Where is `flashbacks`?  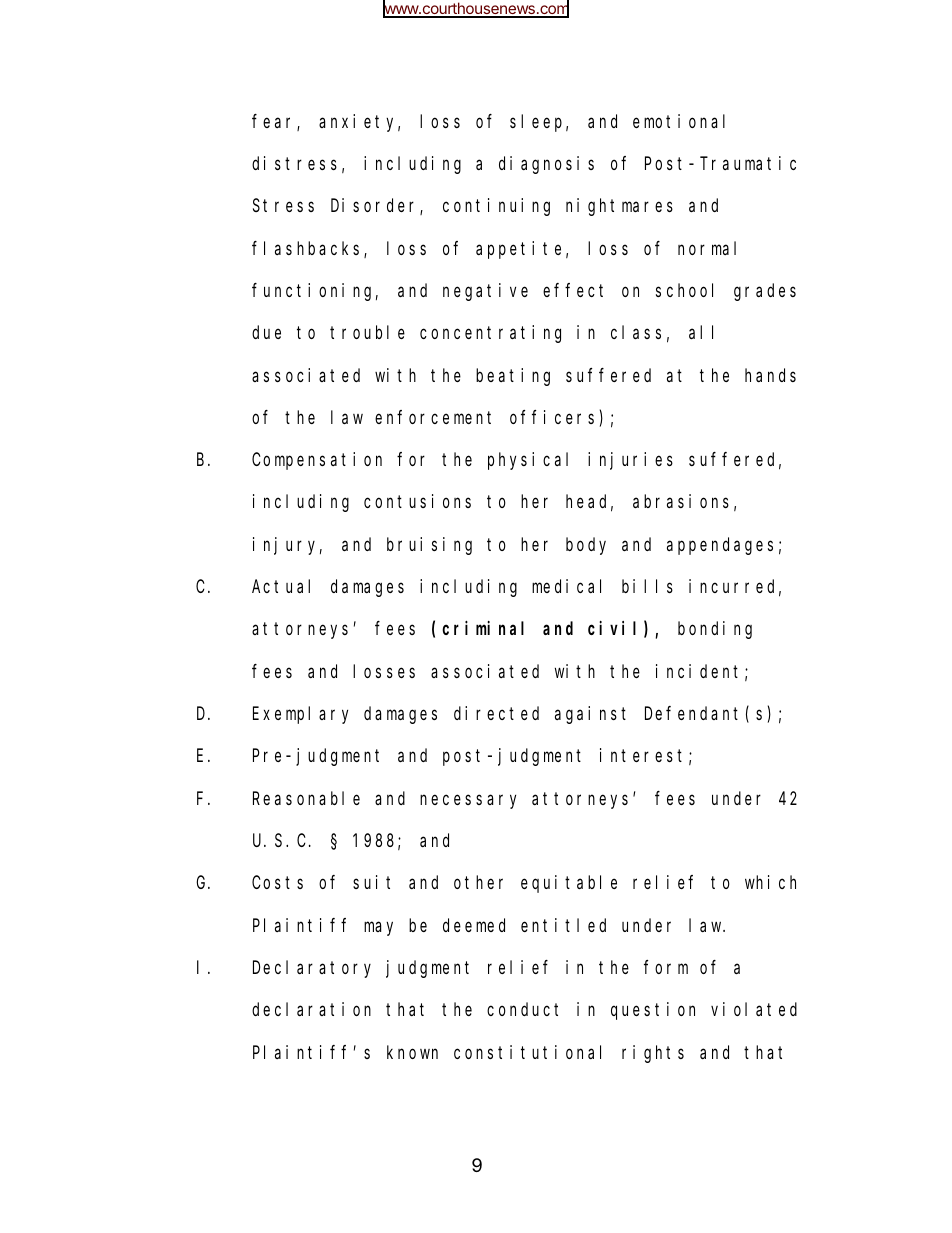
flashbacks is located at coordinates (308, 249).
